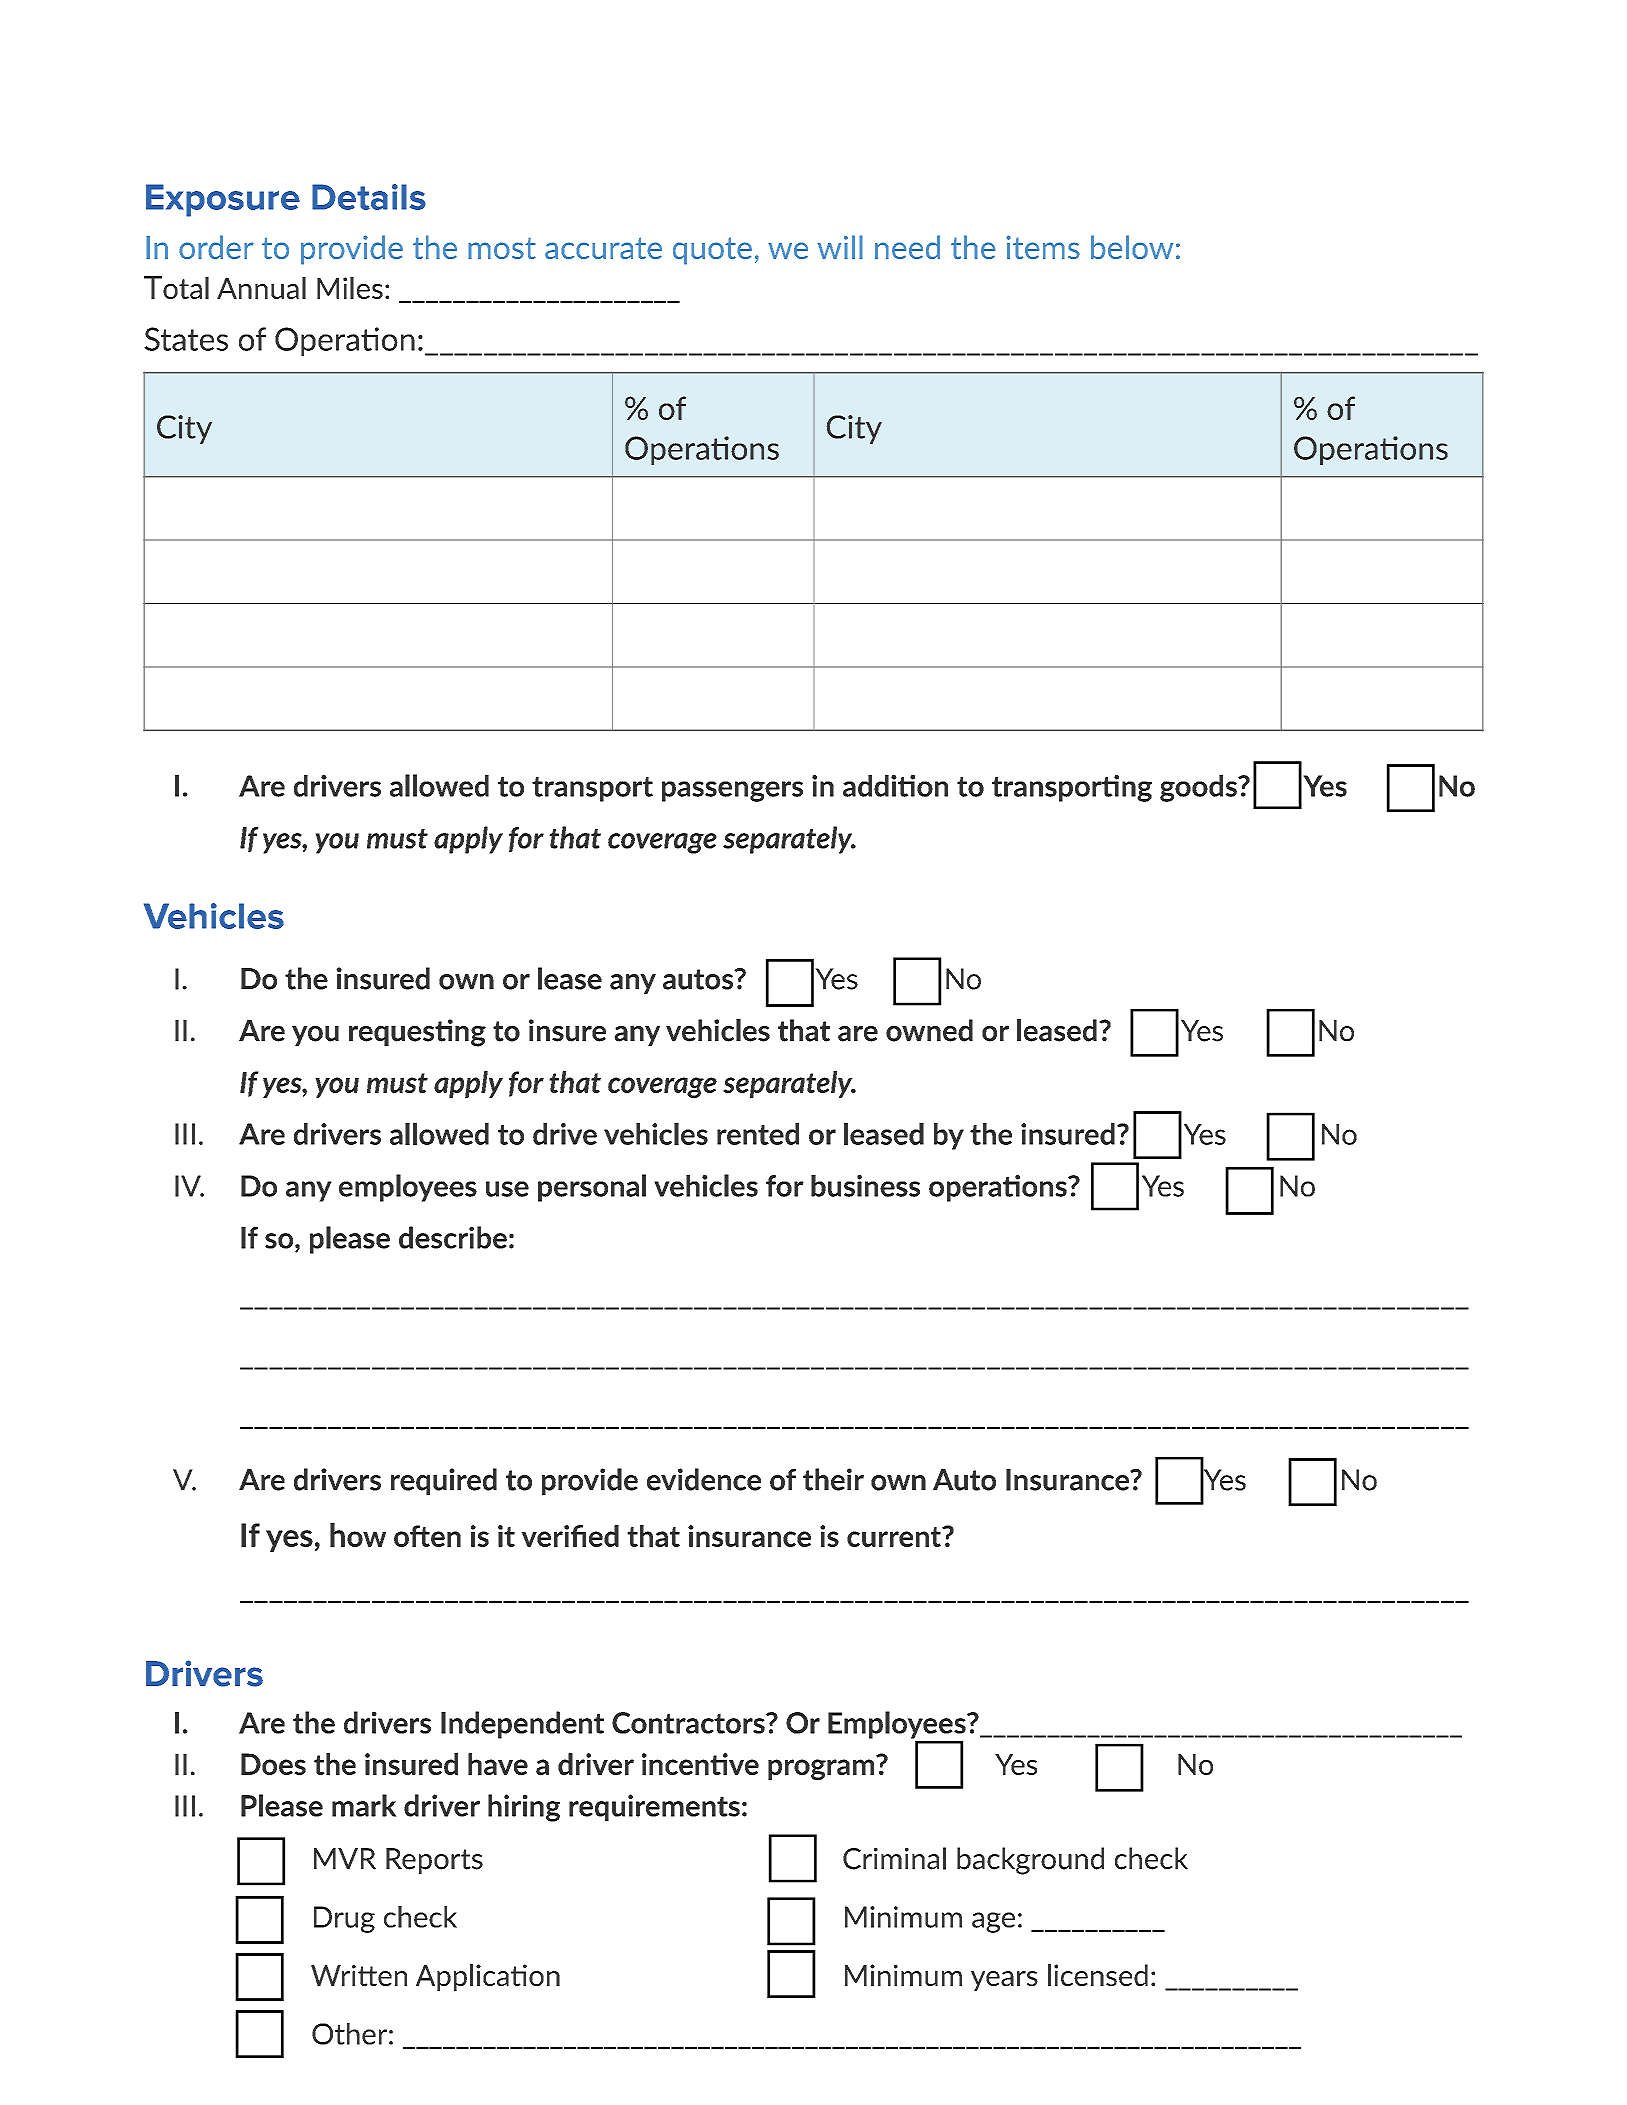 This screenshot has width=1627, height=2105. Describe the element at coordinates (1043, 247) in the screenshot. I see `items` at that location.
